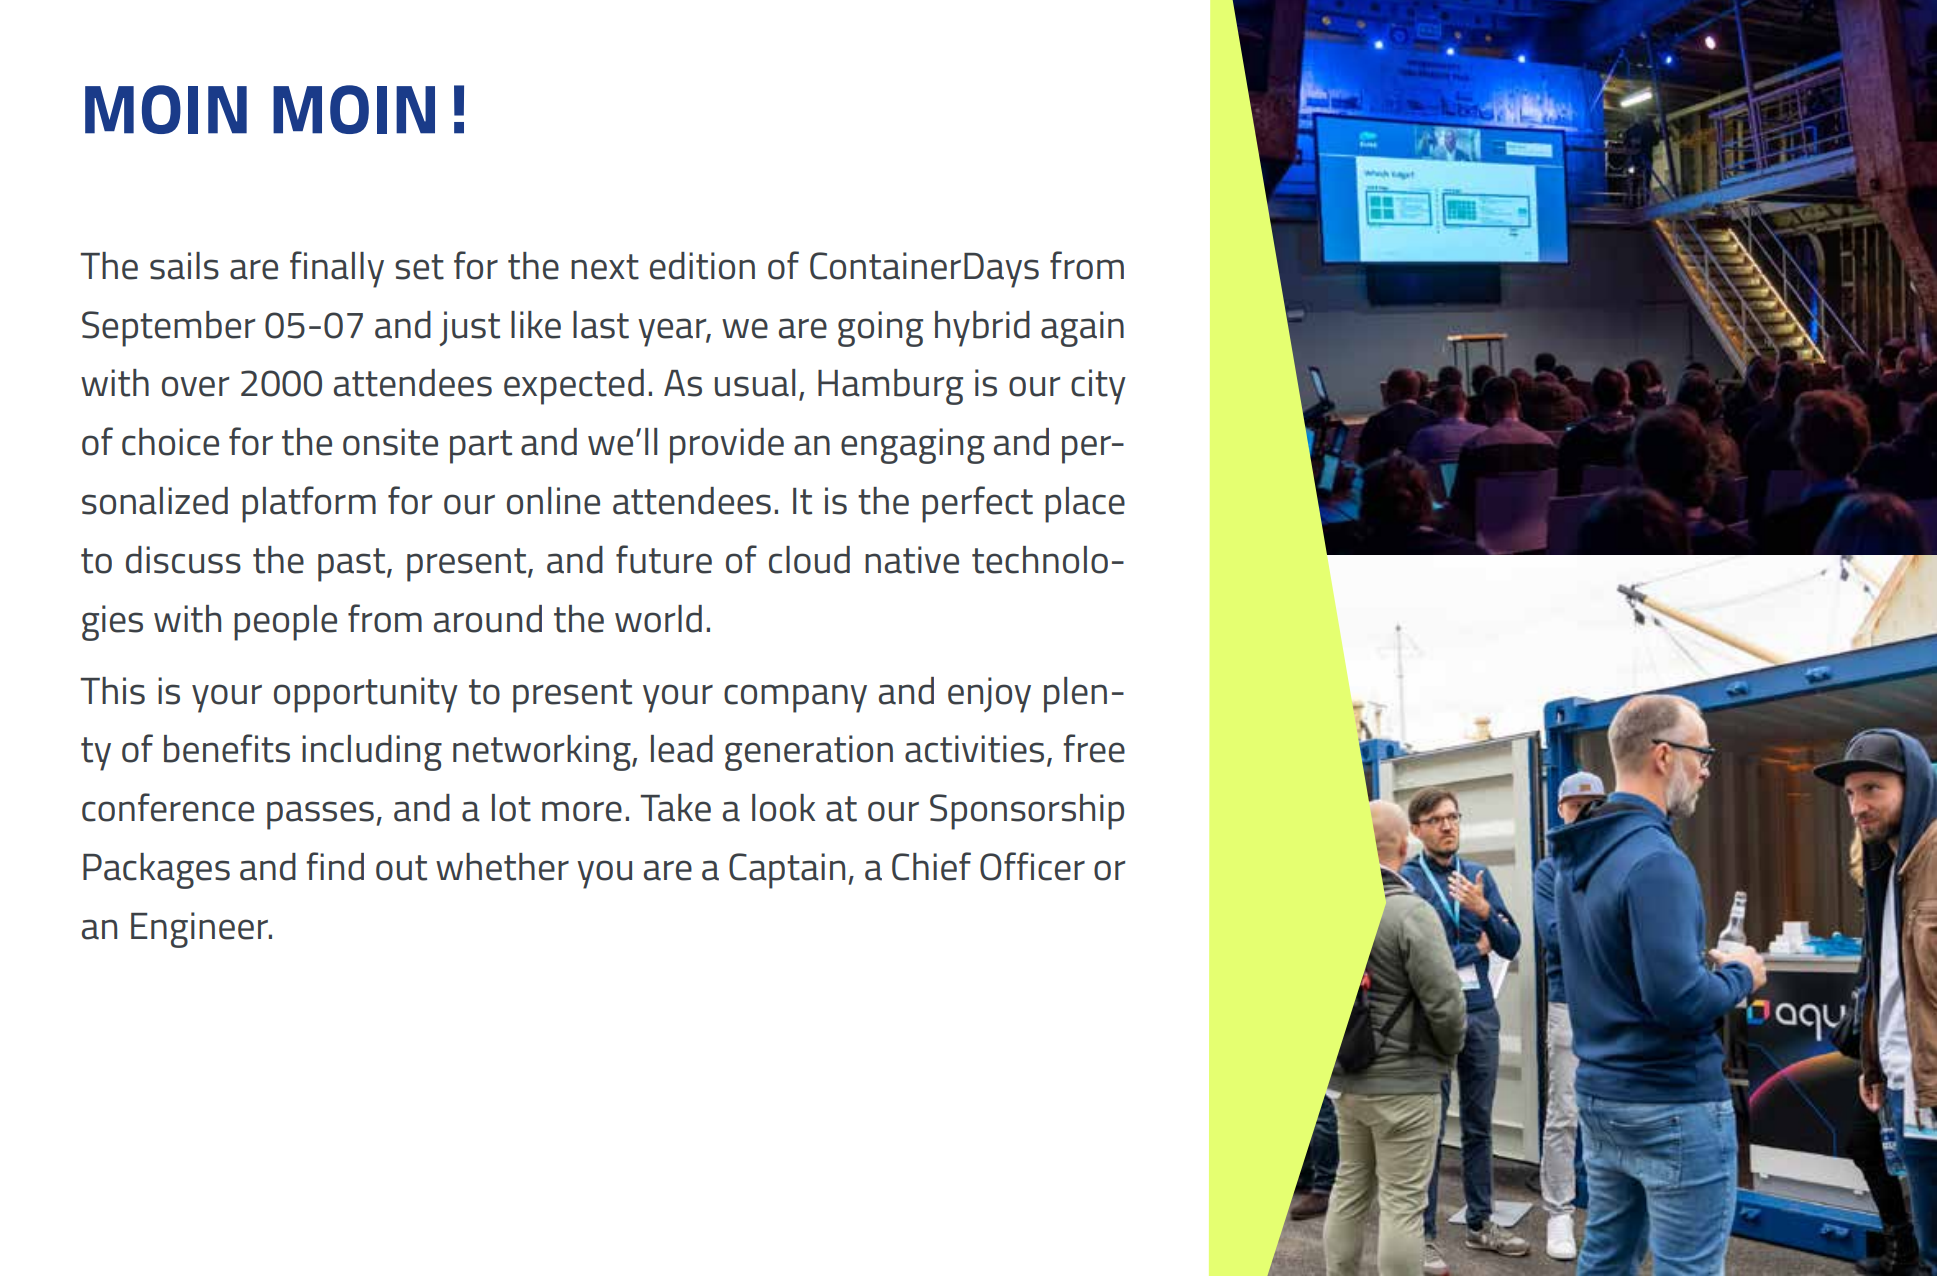 This image has height=1276, width=1937. I want to click on next, so click(605, 267).
